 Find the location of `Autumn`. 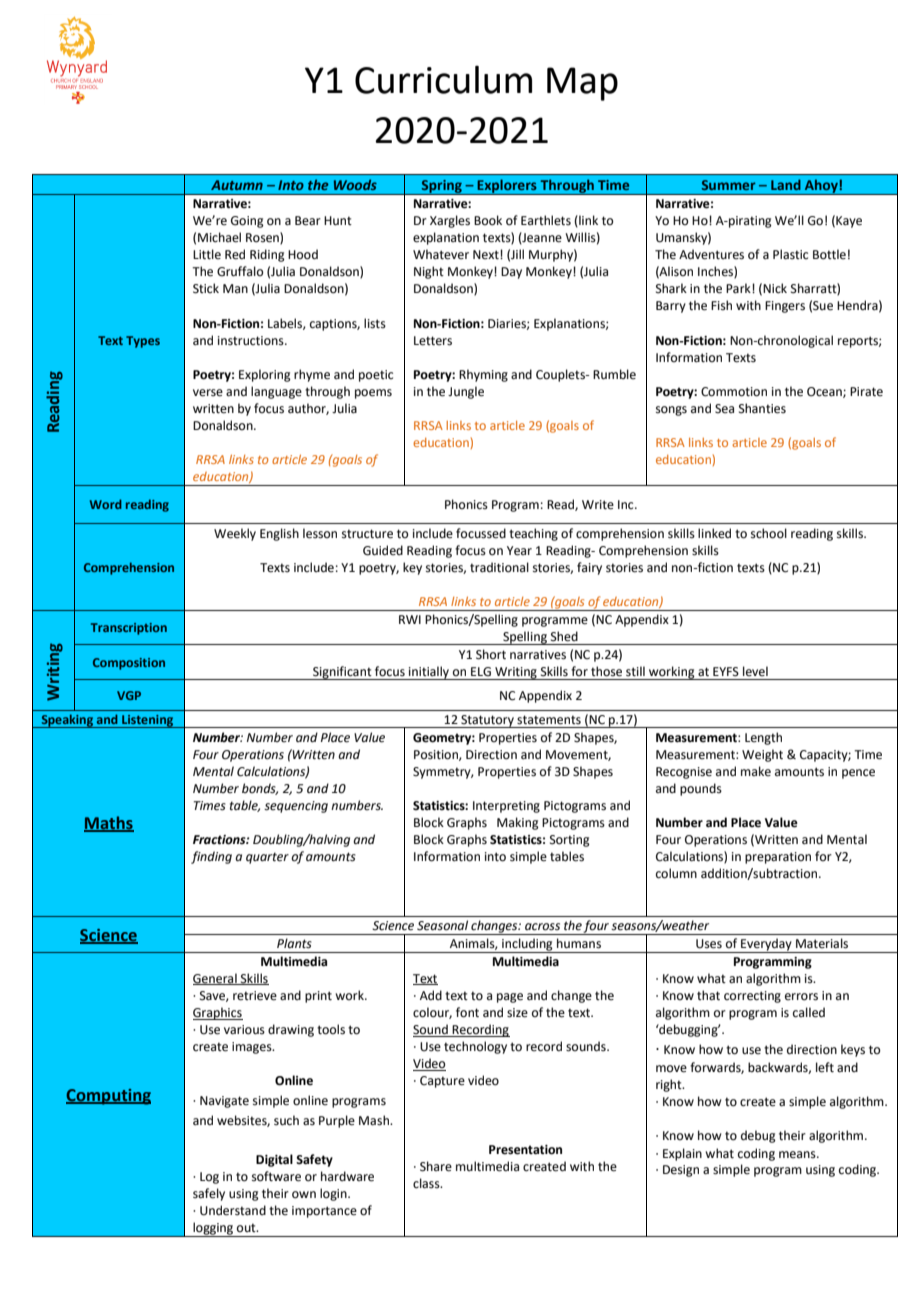

Autumn is located at coordinates (237, 185).
